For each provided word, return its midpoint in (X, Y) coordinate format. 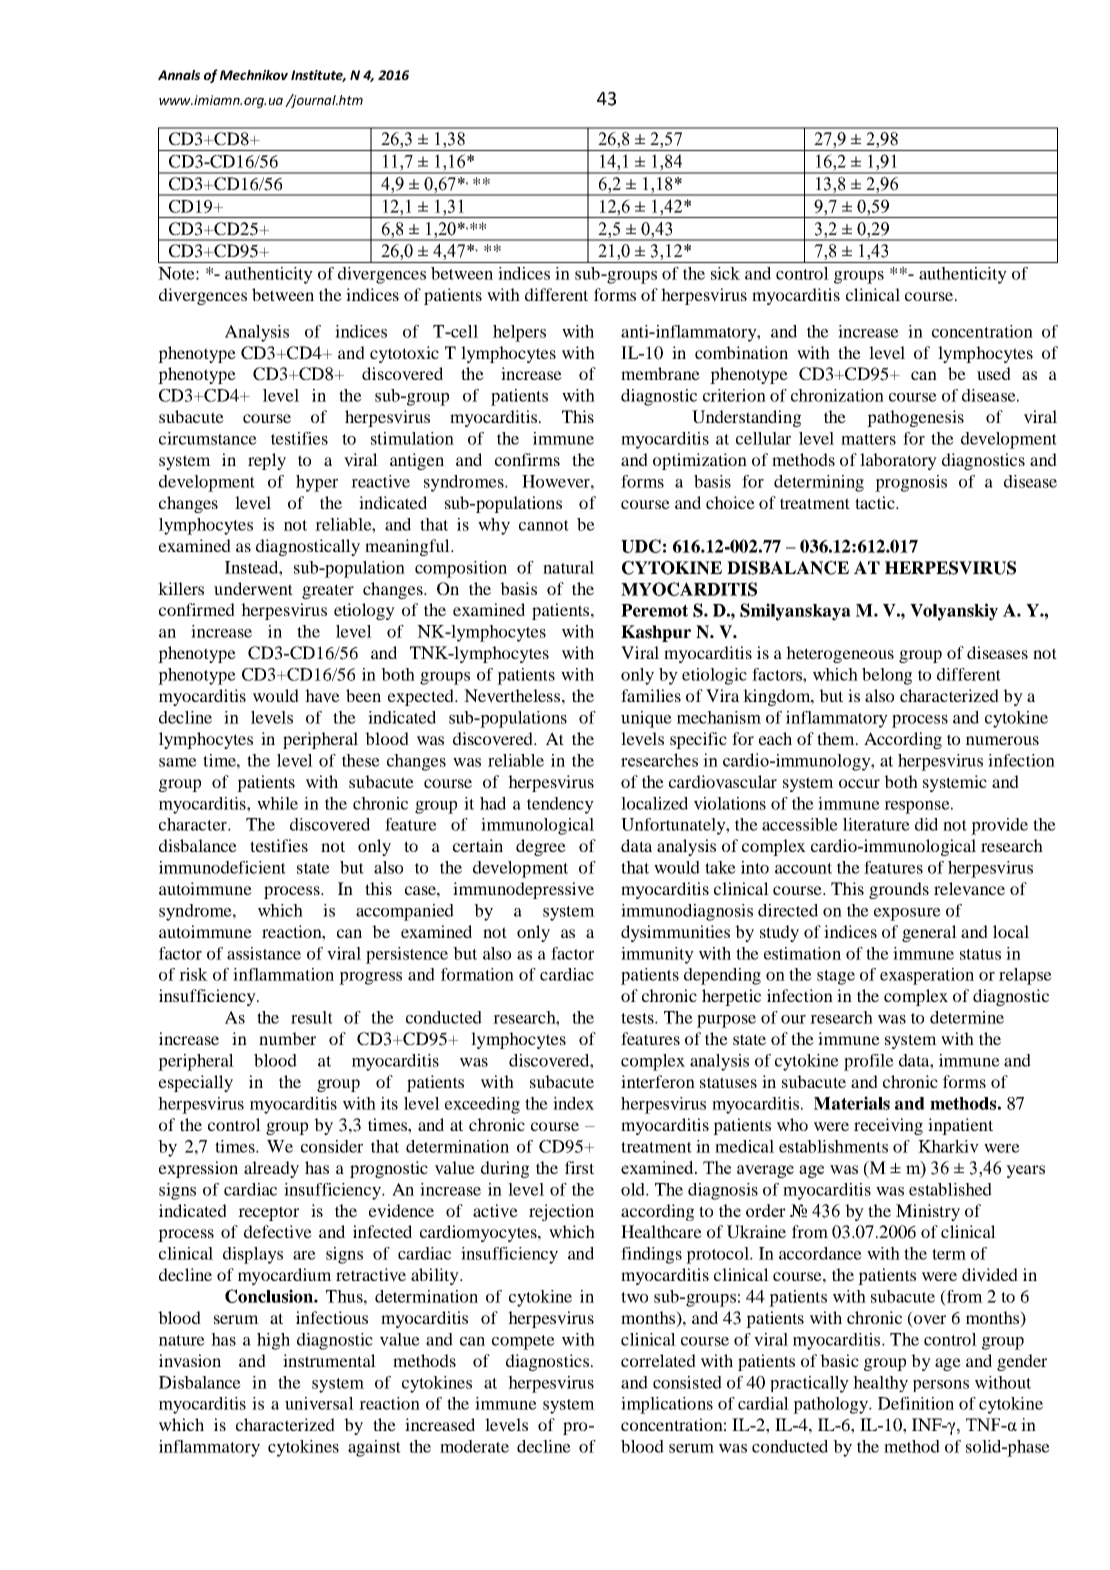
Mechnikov (254, 75)
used (994, 373)
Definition (916, 1403)
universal (319, 1403)
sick (725, 273)
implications (667, 1405)
